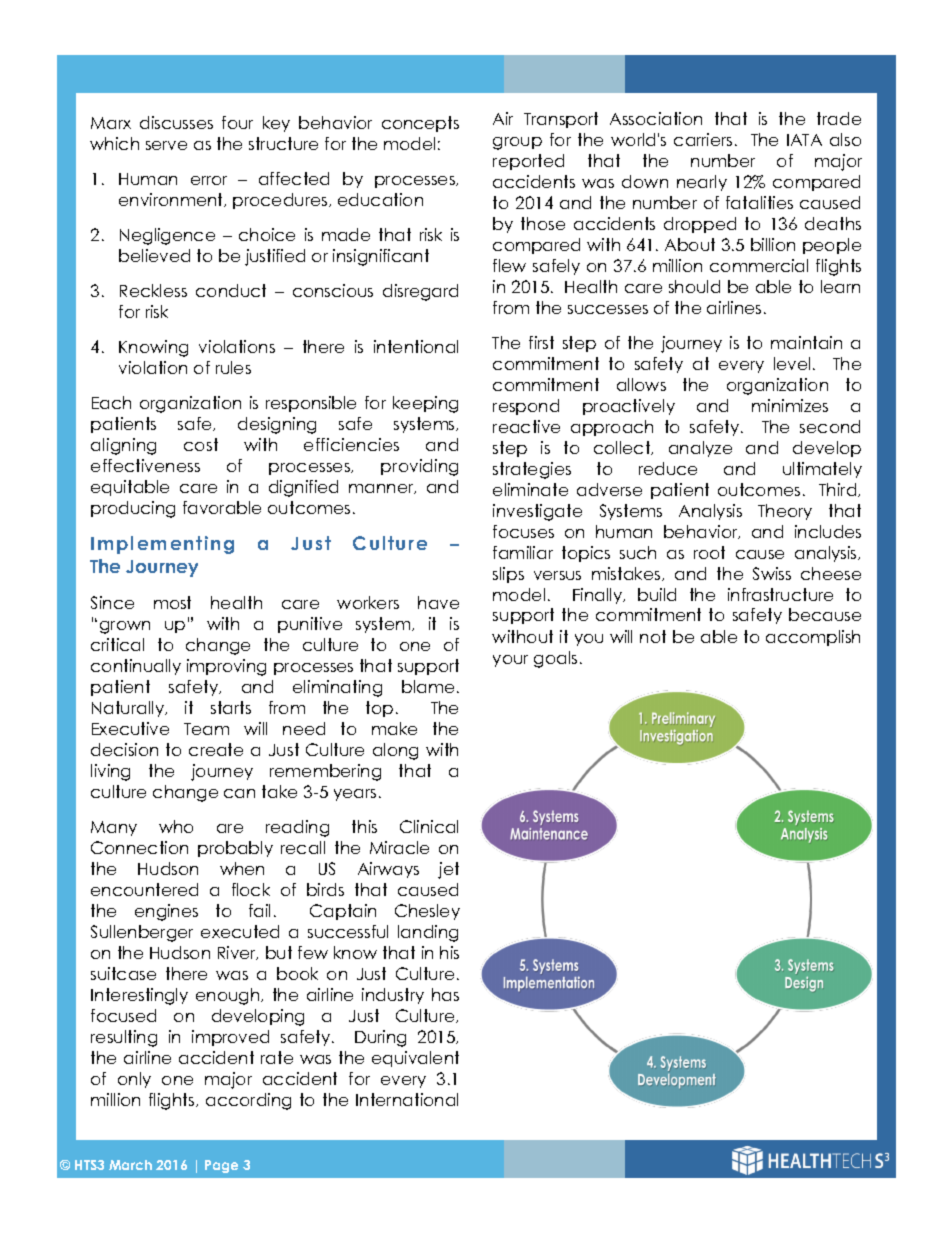  I want to click on rules, so click(233, 367).
